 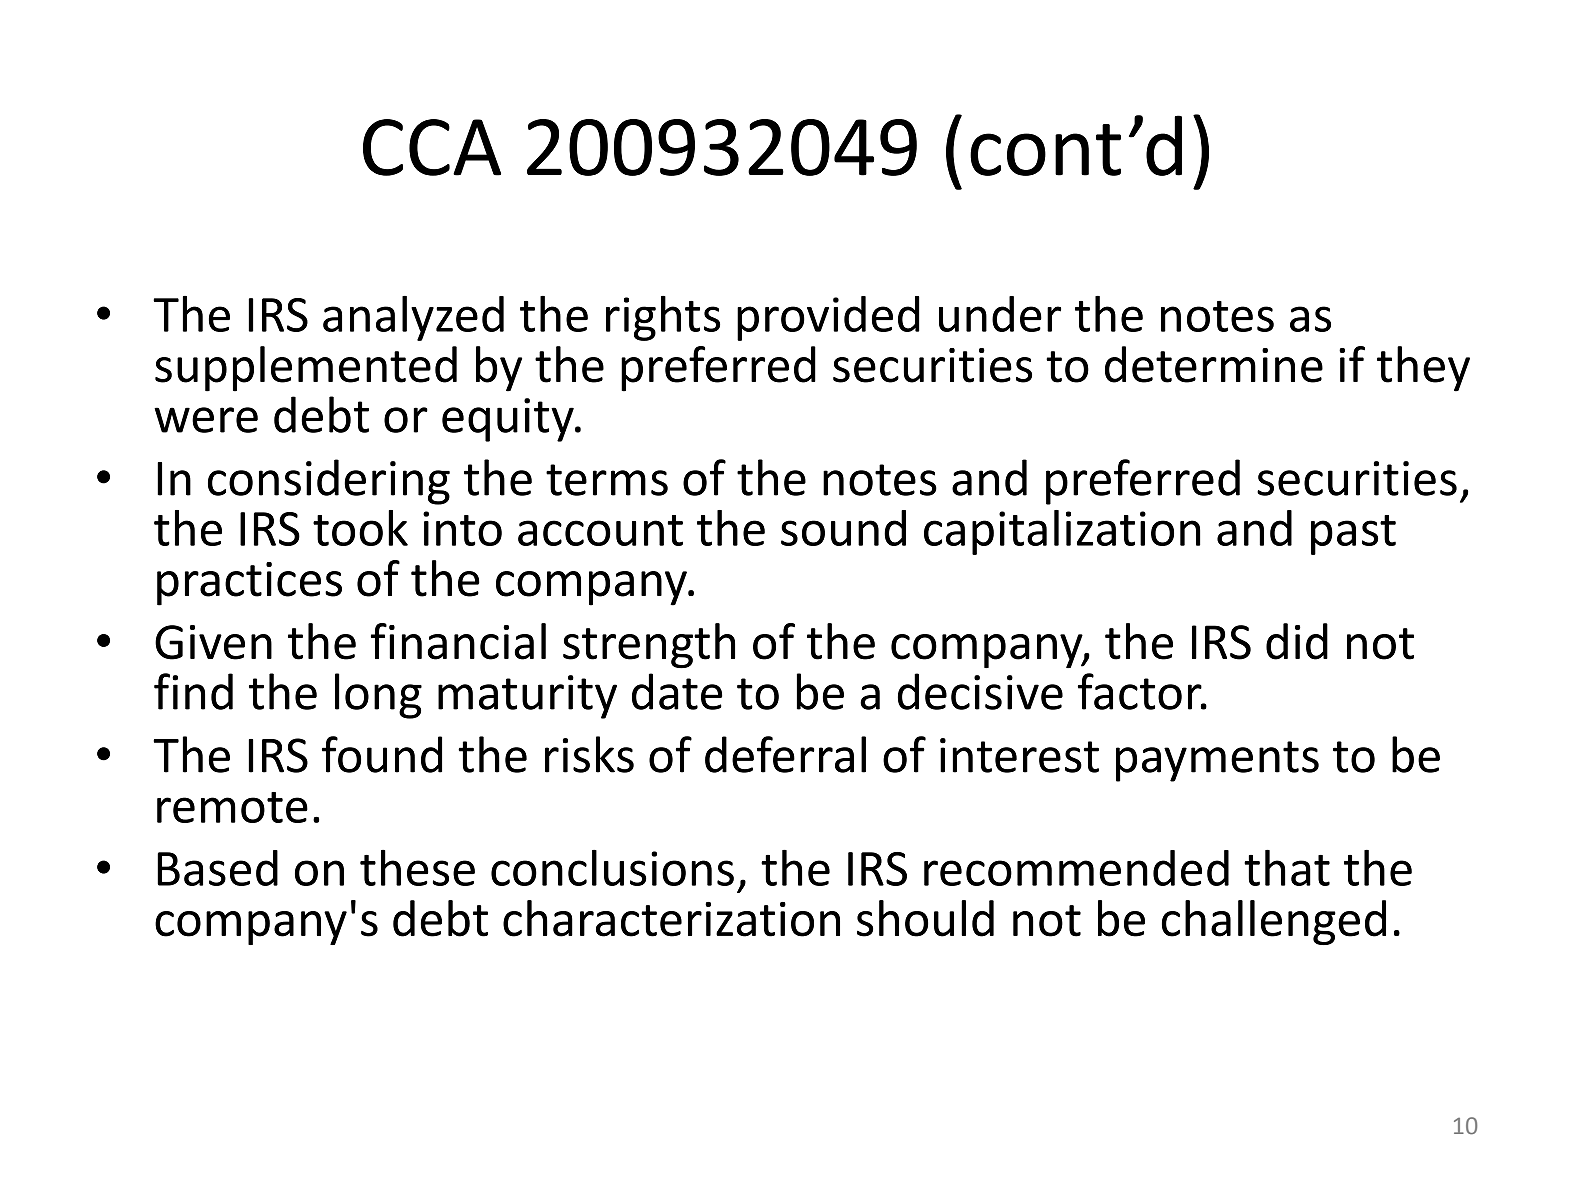 What do you see at coordinates (458, 641) in the screenshot?
I see `financial` at bounding box center [458, 641].
